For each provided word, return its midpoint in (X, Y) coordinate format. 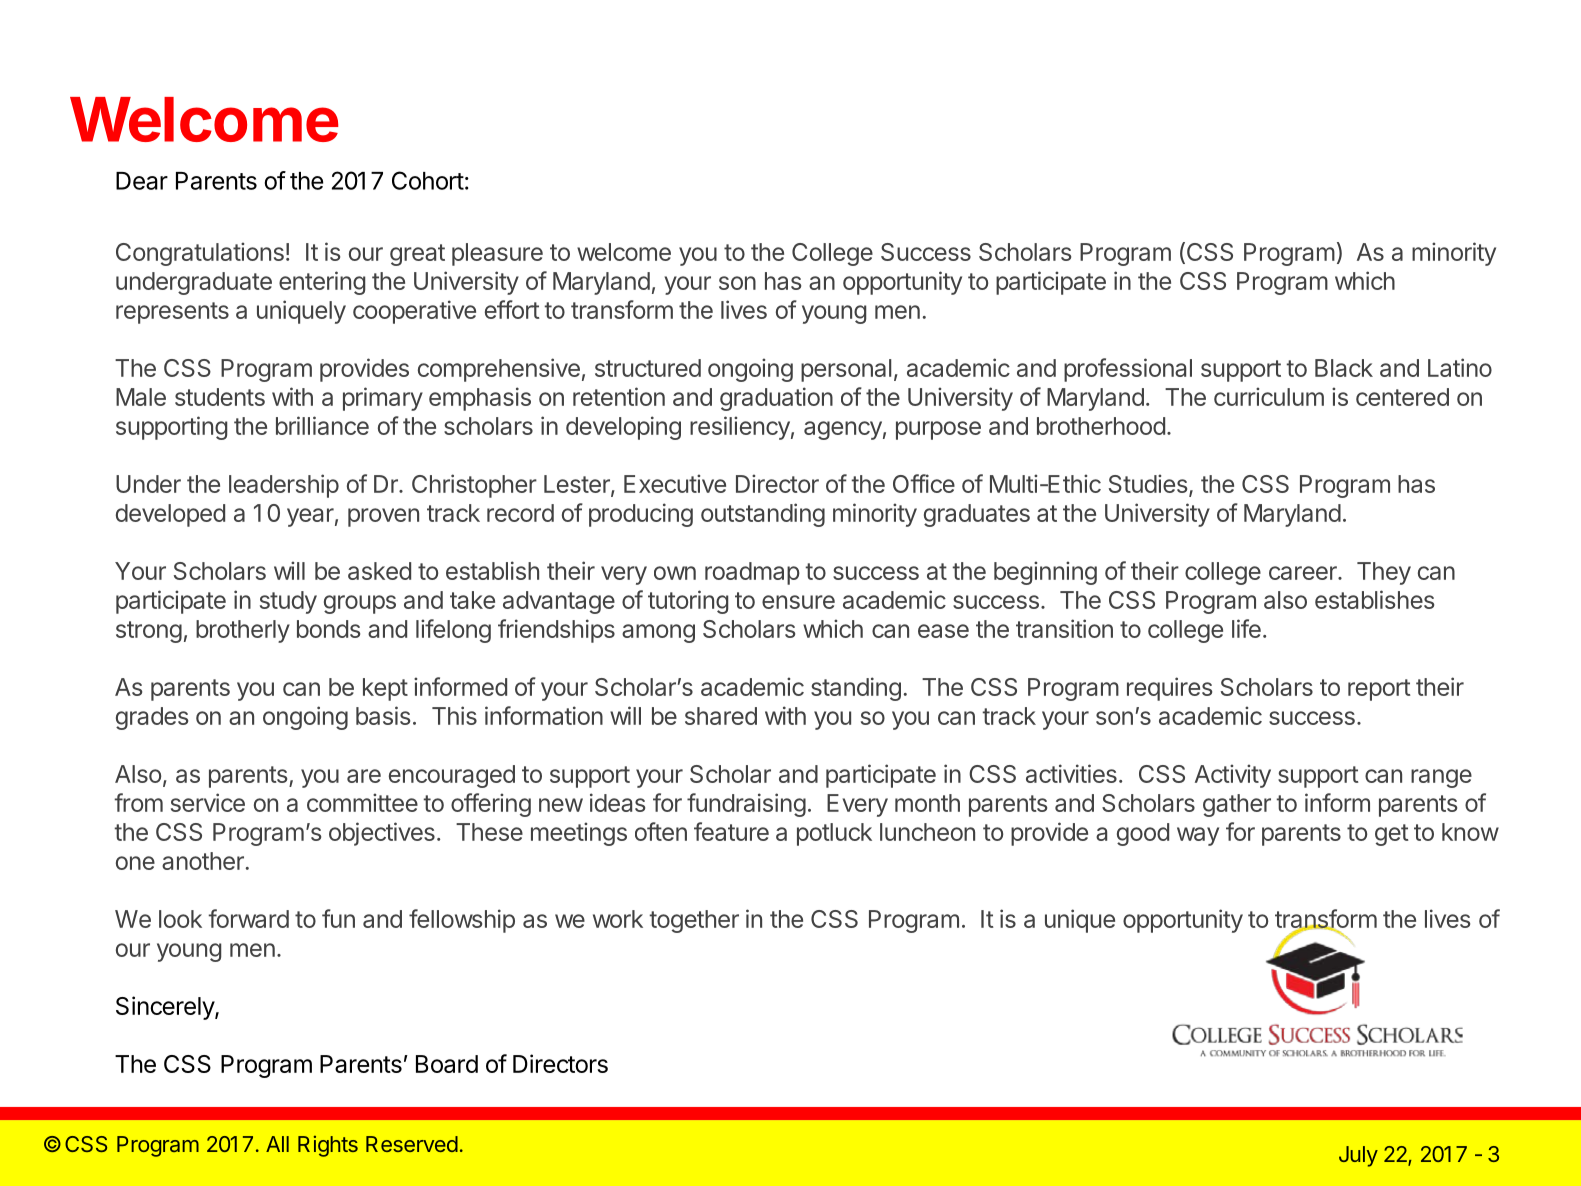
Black (1344, 368)
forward (248, 918)
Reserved (412, 1144)
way (1198, 836)
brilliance (322, 425)
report (1379, 690)
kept (385, 689)
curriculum (1269, 396)
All (277, 1144)
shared (721, 716)
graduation (776, 399)
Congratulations (200, 254)
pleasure (497, 254)
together (694, 921)
